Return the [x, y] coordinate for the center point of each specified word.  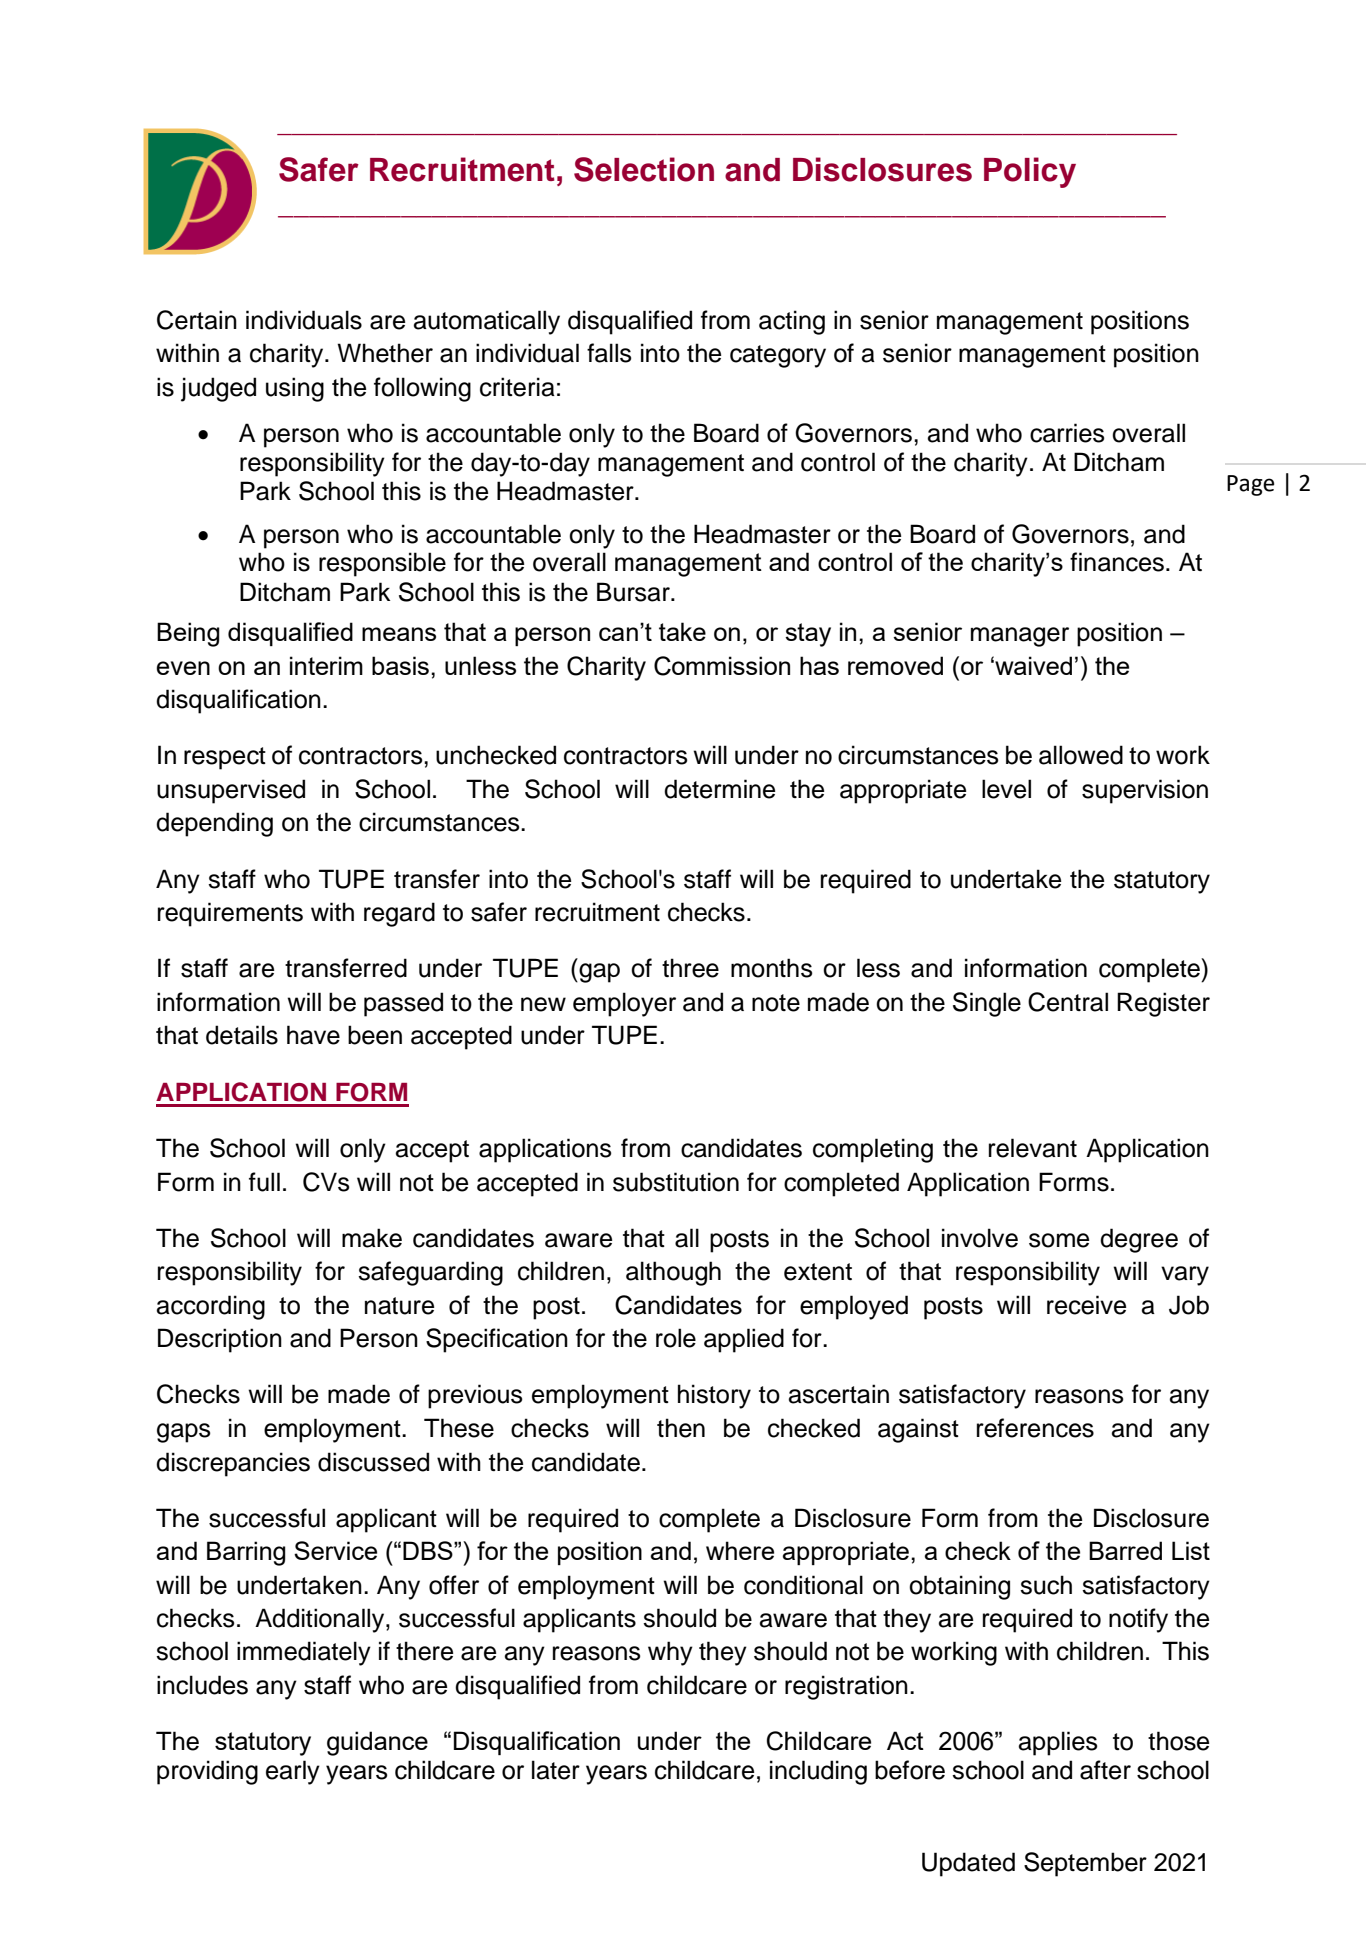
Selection [644, 169]
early [293, 1772]
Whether [385, 353]
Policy [1030, 172]
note [776, 1003]
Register [1163, 1004]
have [313, 1035]
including [818, 1772]
